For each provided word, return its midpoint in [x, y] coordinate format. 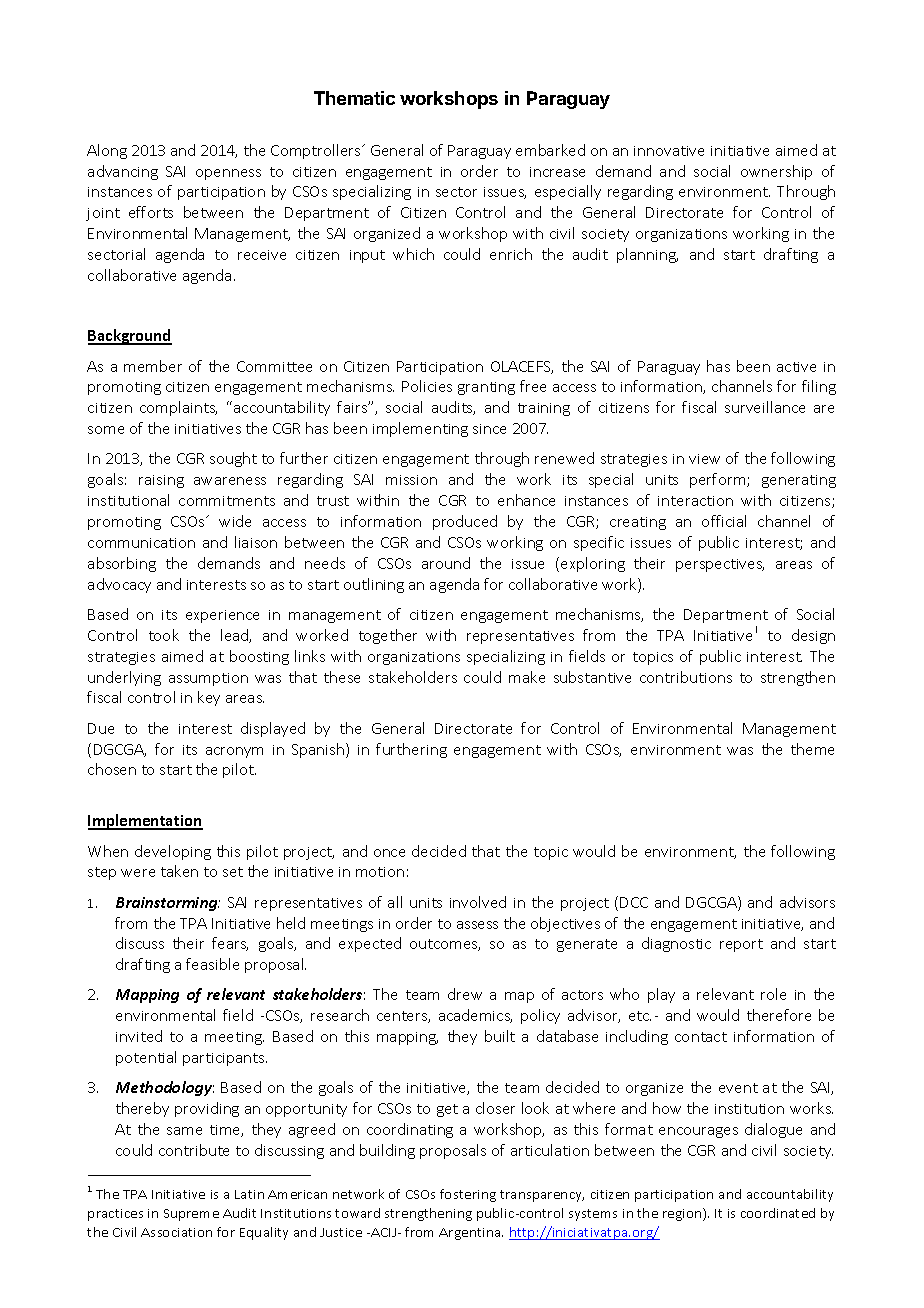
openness [228, 174]
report [741, 945]
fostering [468, 1195]
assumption [208, 679]
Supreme [191, 1215]
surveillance [765, 407]
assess [477, 925]
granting [486, 388]
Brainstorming [167, 904]
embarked [550, 150]
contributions [686, 677]
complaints [178, 408]
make [527, 677]
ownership [776, 172]
